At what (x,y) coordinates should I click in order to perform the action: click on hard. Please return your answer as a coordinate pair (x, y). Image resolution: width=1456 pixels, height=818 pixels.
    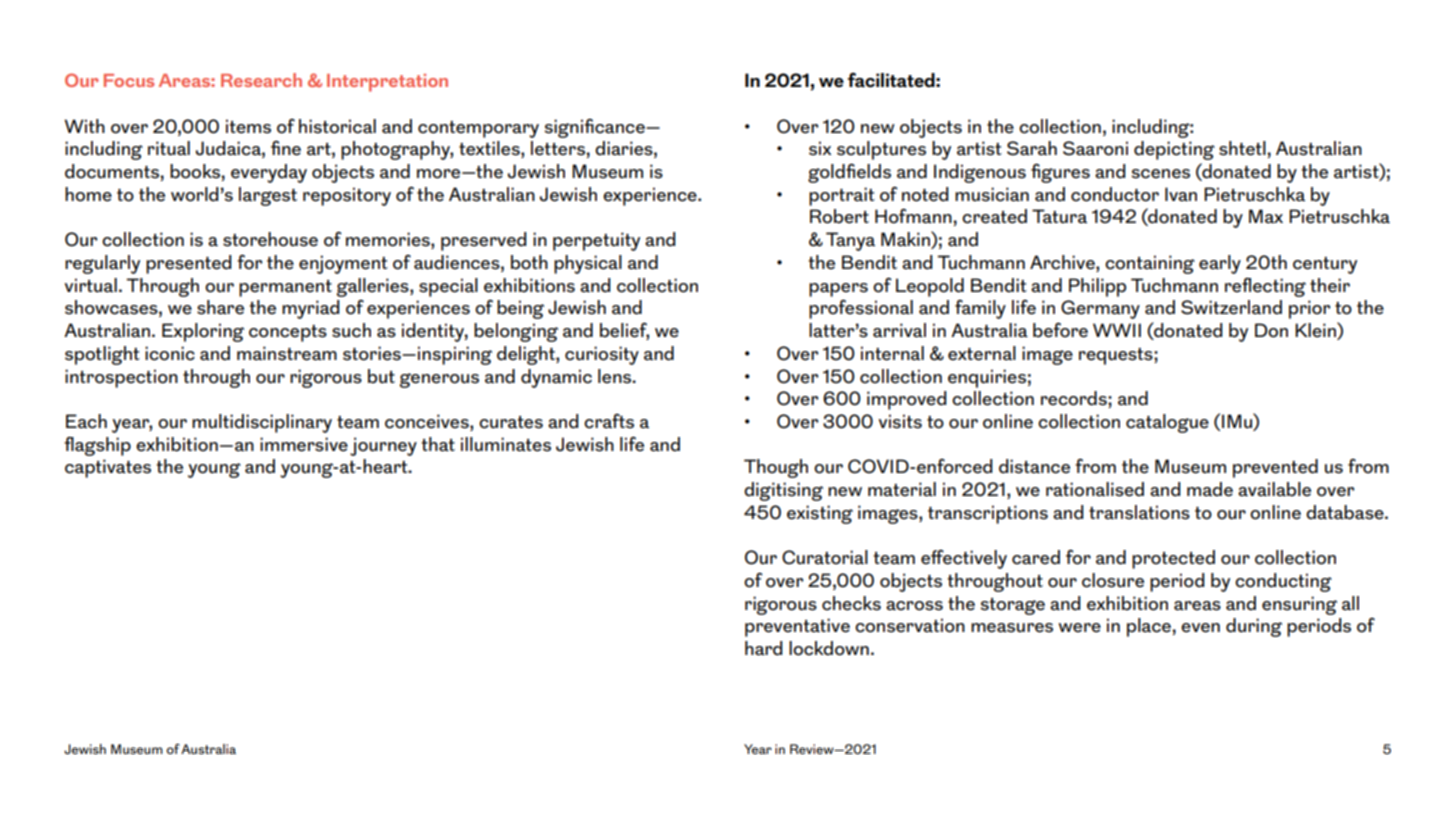
    Looking at the image, I should click on (763, 648).
